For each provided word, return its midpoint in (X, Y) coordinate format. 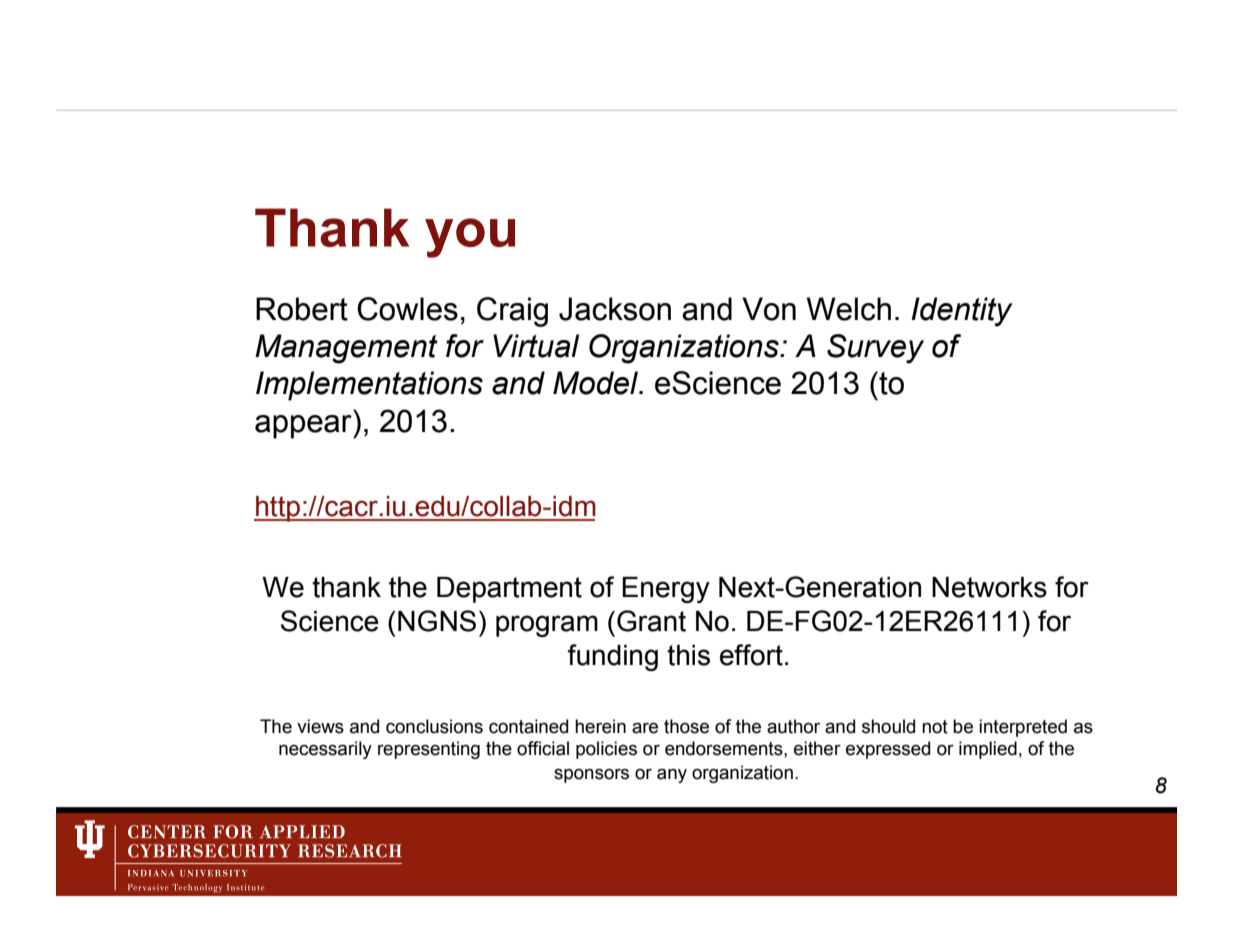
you (470, 238)
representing (429, 750)
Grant (651, 621)
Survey (875, 349)
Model (597, 383)
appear (304, 427)
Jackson (615, 309)
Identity (962, 312)
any (672, 775)
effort (751, 655)
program (547, 626)
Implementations (369, 386)
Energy (666, 590)
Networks (989, 587)
